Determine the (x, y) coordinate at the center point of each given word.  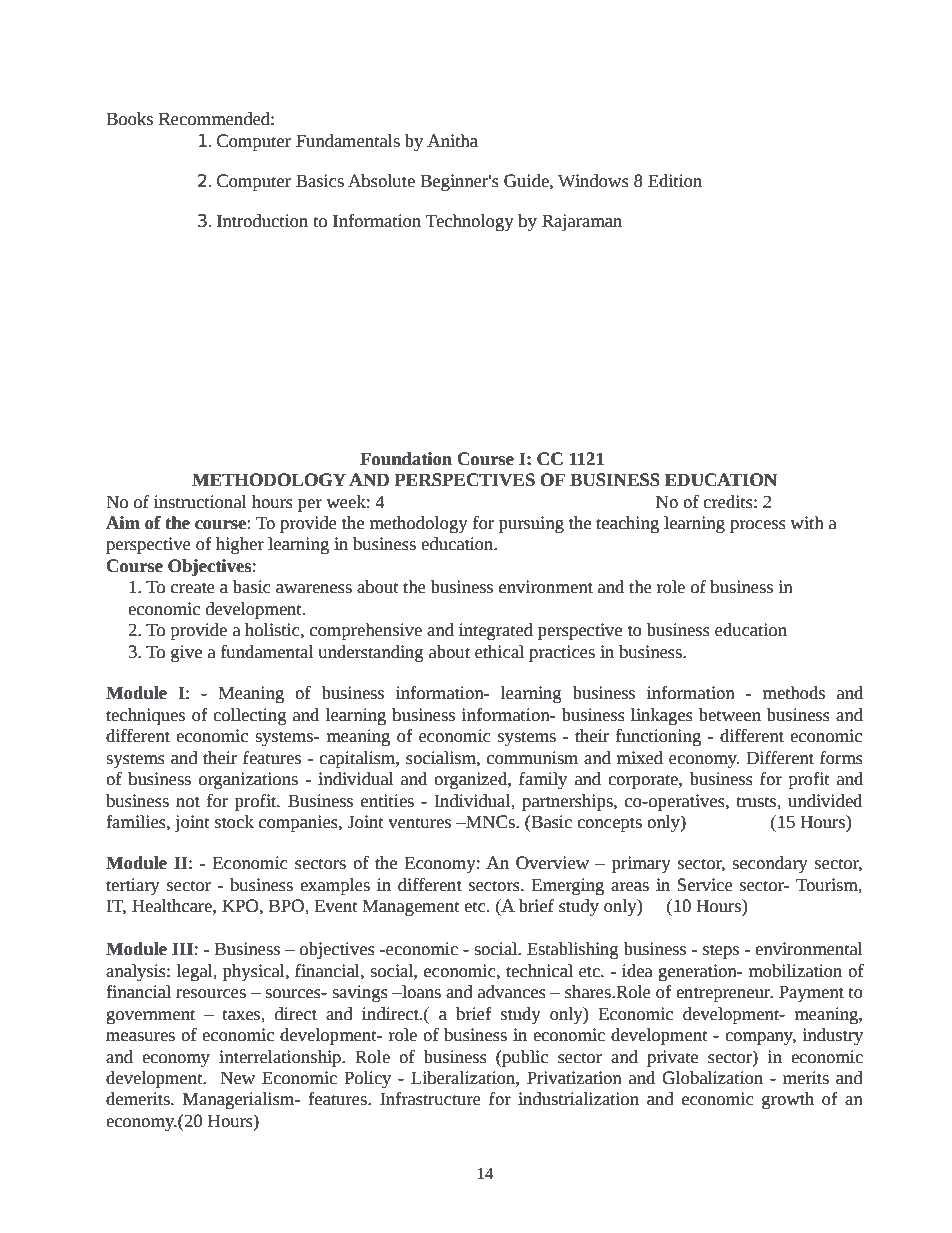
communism (533, 758)
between (729, 715)
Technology (470, 222)
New (237, 1078)
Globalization (712, 1078)
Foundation (406, 459)
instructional (200, 502)
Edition (675, 181)
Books (129, 119)
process (758, 526)
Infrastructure (430, 1099)
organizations (248, 780)
